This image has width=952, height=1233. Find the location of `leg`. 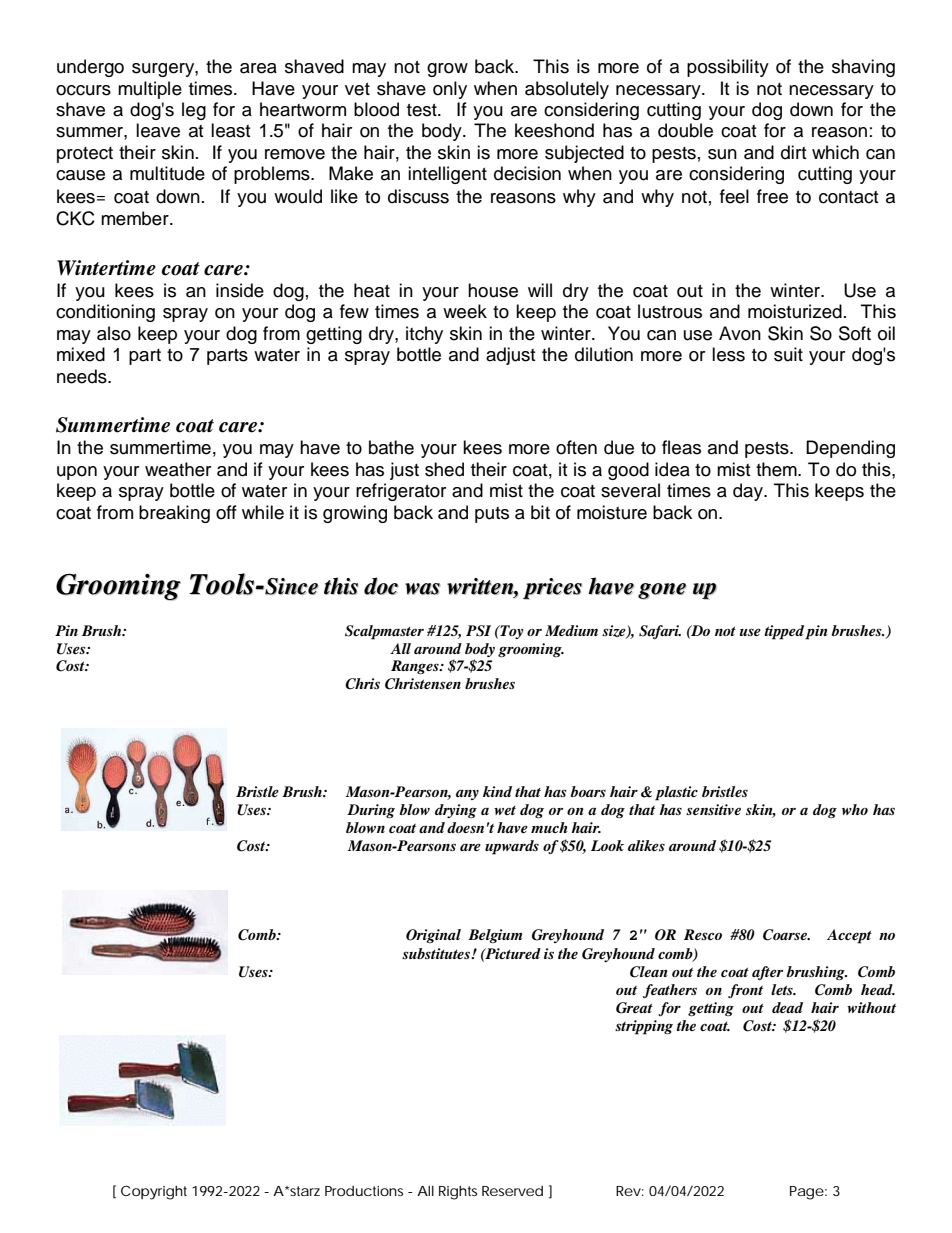

leg is located at coordinates (194, 111).
